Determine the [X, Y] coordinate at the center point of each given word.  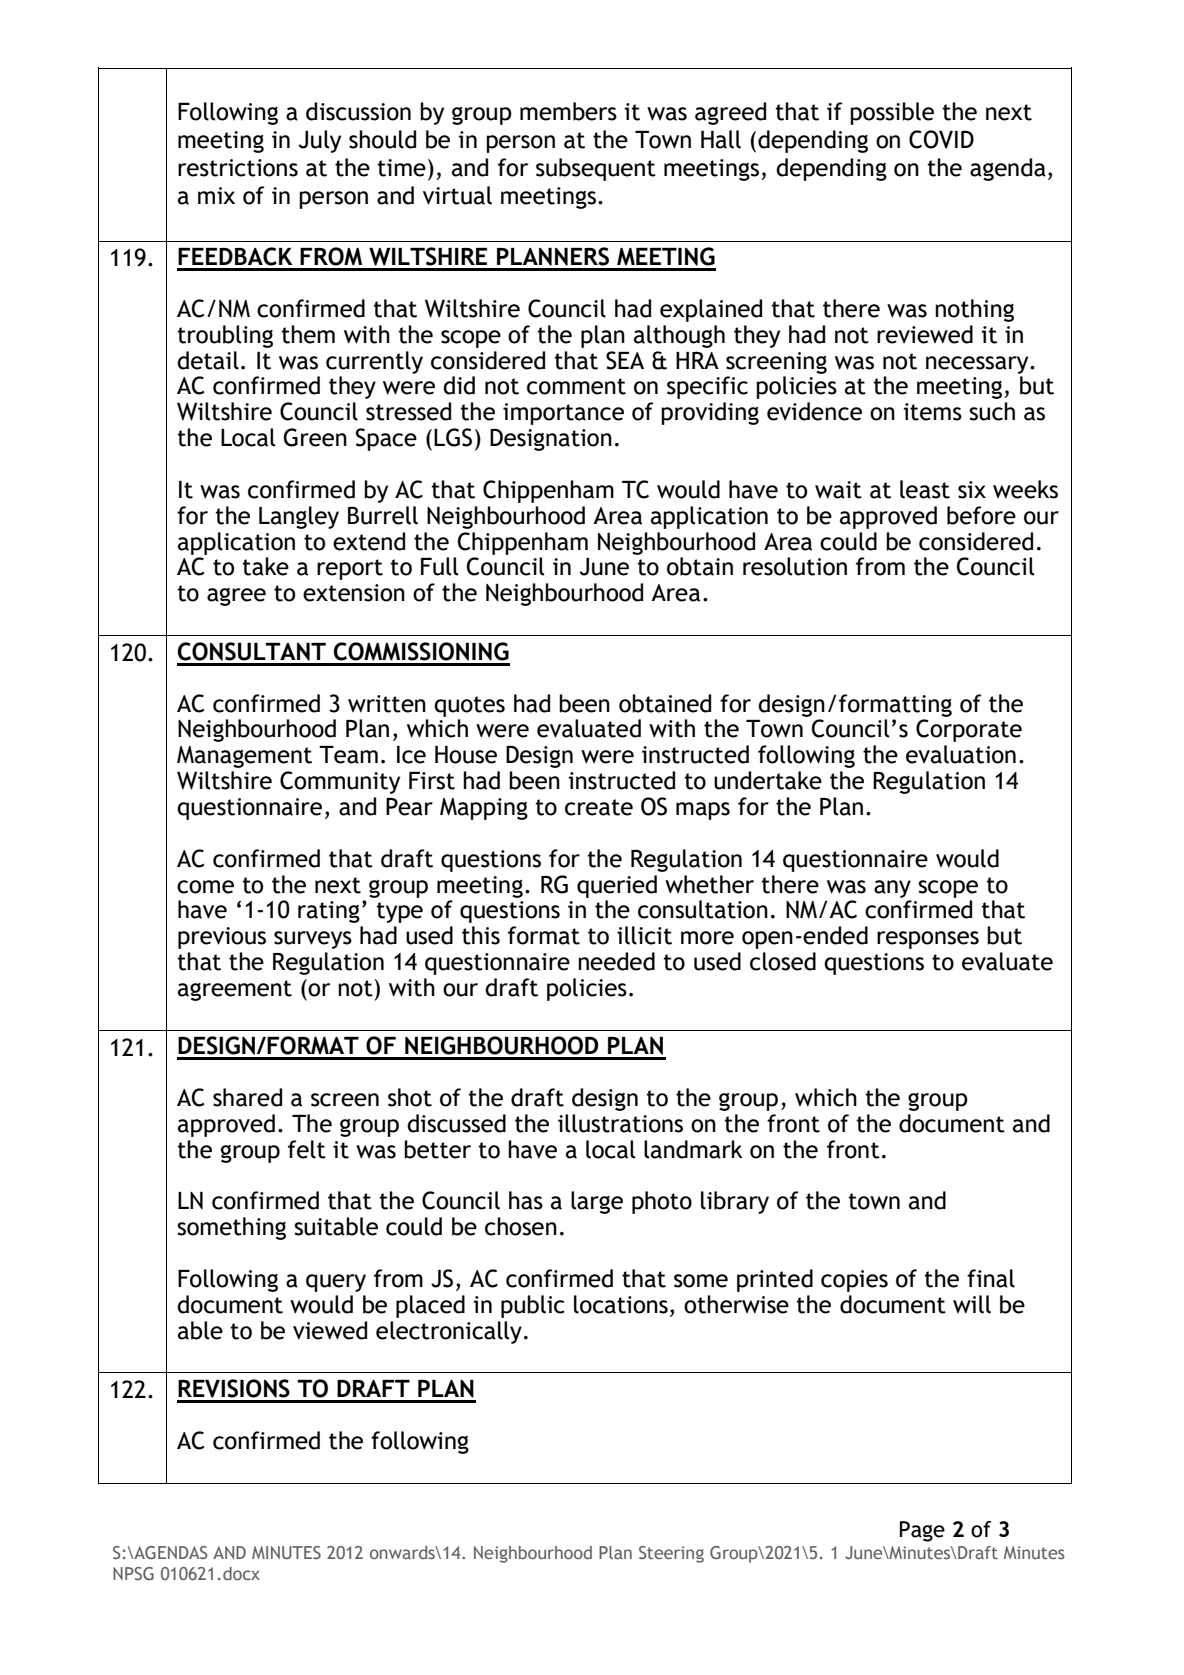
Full [439, 566]
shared [247, 1097]
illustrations [620, 1123]
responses [928, 940]
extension [354, 593]
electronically [449, 1332]
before [981, 515]
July [320, 141]
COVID [941, 139]
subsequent [596, 169]
